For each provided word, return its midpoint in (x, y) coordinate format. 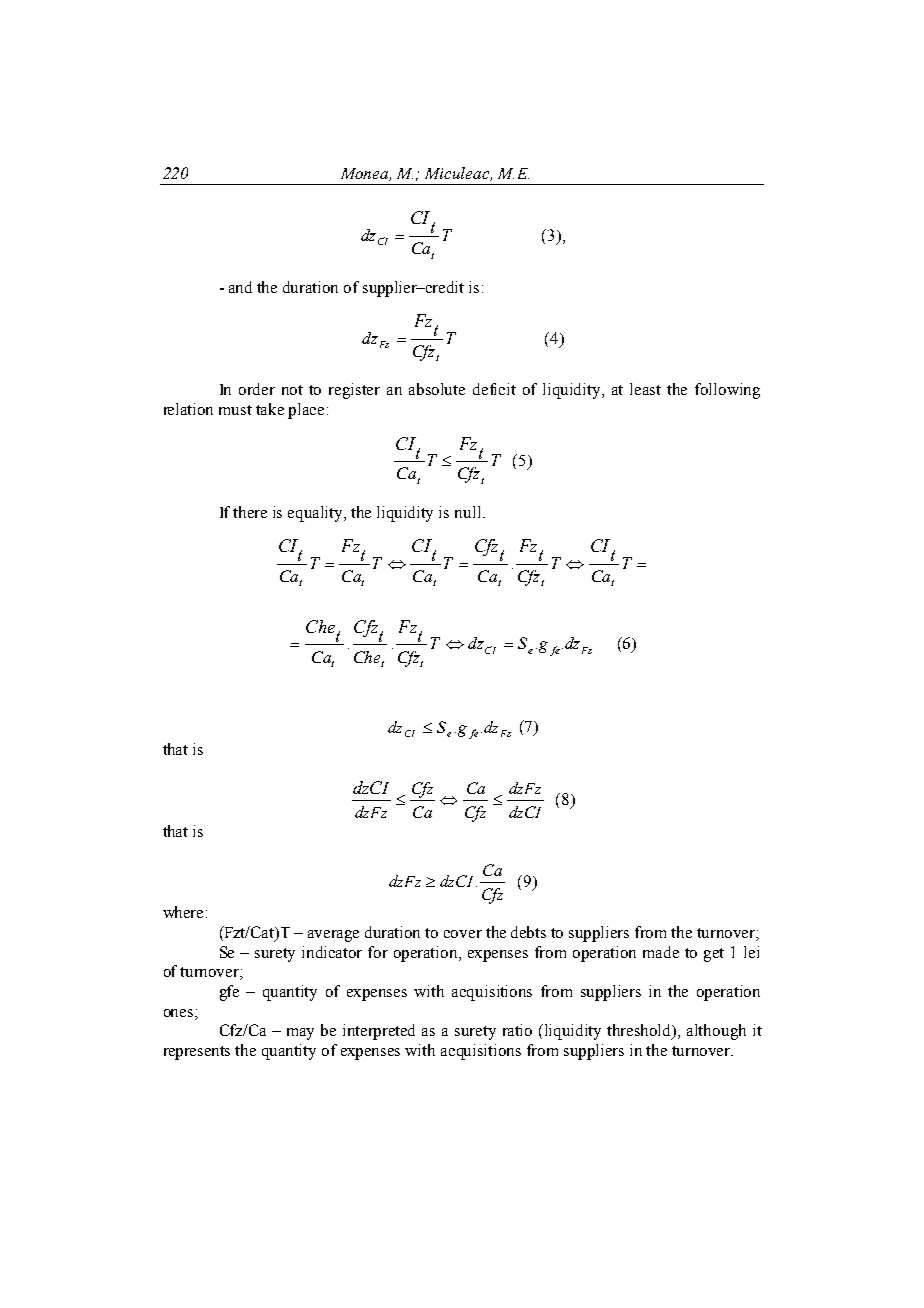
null (469, 512)
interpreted (379, 1032)
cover (463, 934)
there (250, 512)
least (645, 389)
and (240, 287)
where (183, 912)
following (727, 391)
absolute (437, 389)
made (661, 952)
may (300, 1034)
